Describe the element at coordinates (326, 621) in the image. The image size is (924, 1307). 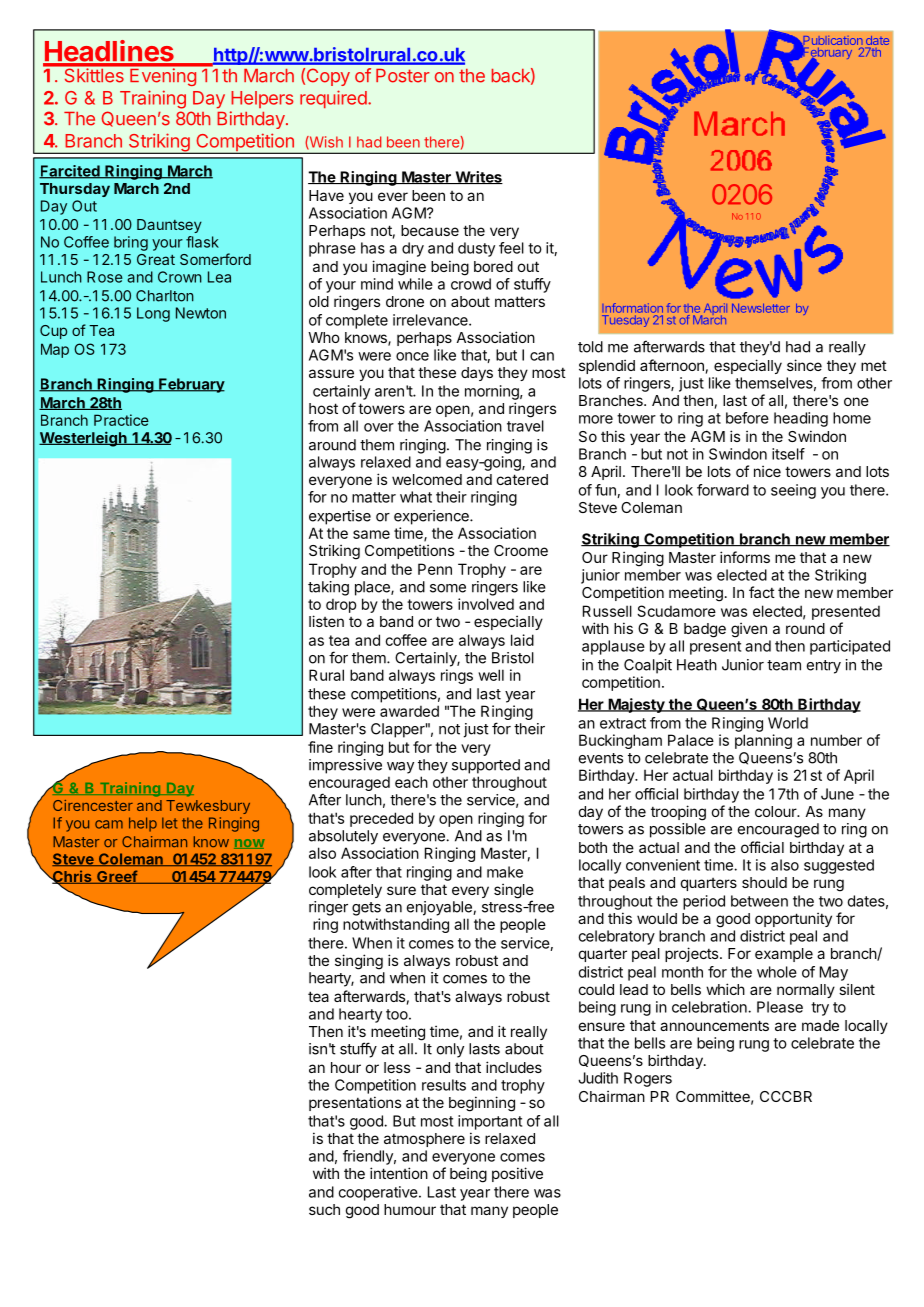
I see `listen` at that location.
